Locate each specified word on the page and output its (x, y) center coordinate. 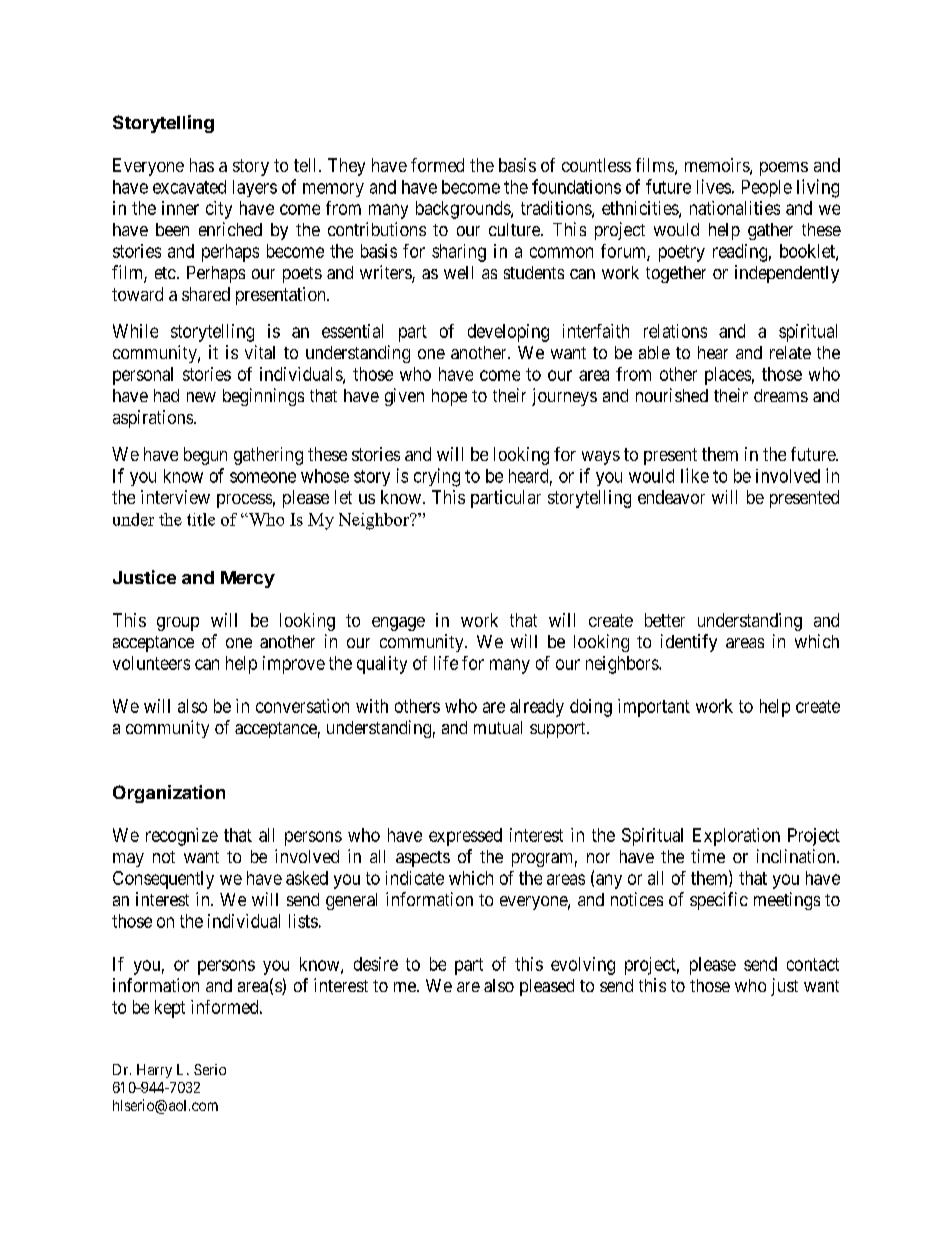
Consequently (163, 880)
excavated (189, 187)
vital (260, 352)
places (728, 376)
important (654, 708)
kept (170, 1009)
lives (714, 186)
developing (508, 333)
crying (437, 477)
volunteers (151, 663)
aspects (423, 859)
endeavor (671, 497)
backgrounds (464, 210)
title (201, 519)
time (708, 856)
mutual (498, 727)
